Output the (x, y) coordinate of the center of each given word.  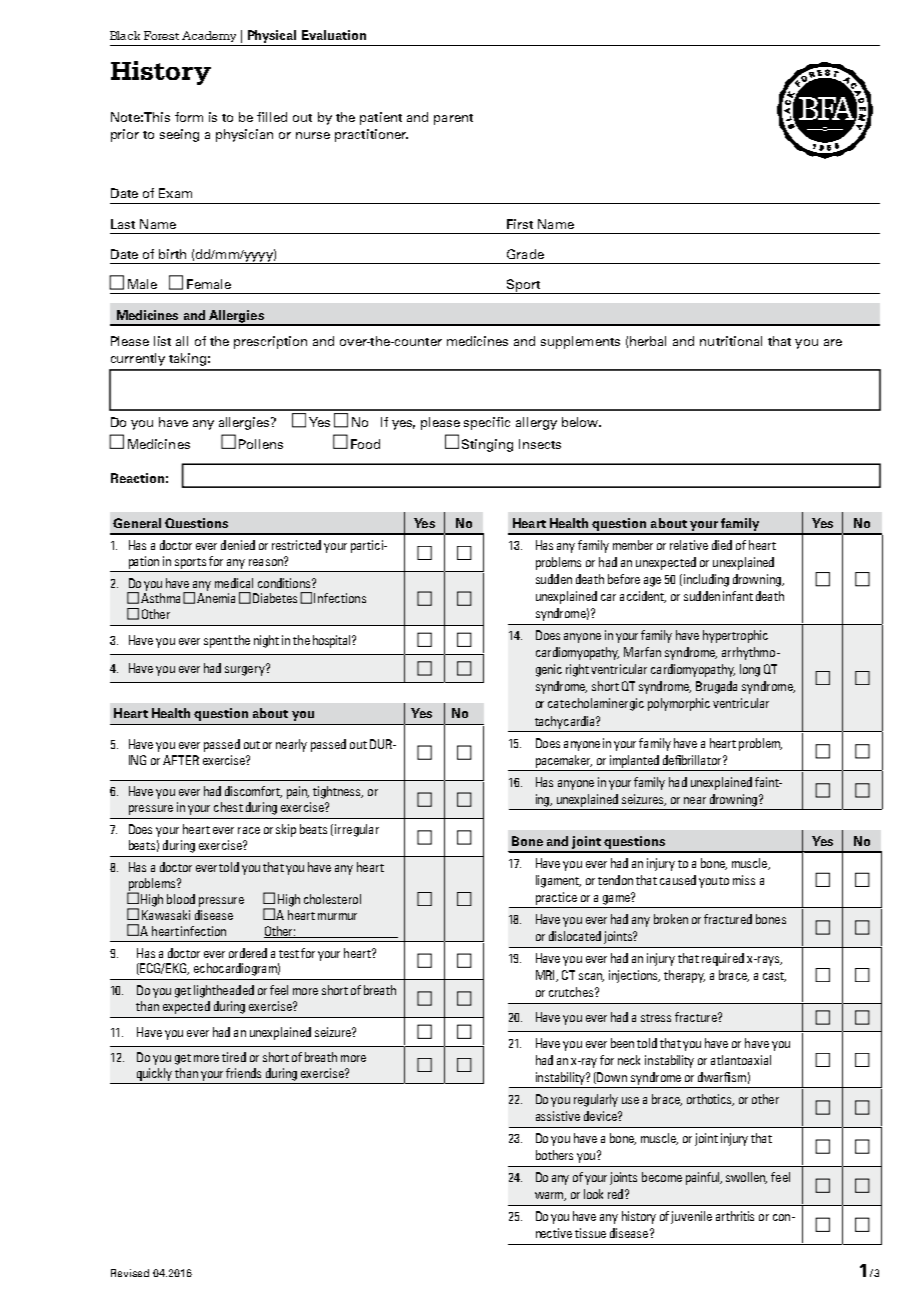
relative (689, 545)
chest (228, 807)
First (520, 224)
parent (453, 119)
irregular (357, 830)
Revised (130, 1273)
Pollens (261, 444)
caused (678, 880)
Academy (209, 36)
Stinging (487, 445)
